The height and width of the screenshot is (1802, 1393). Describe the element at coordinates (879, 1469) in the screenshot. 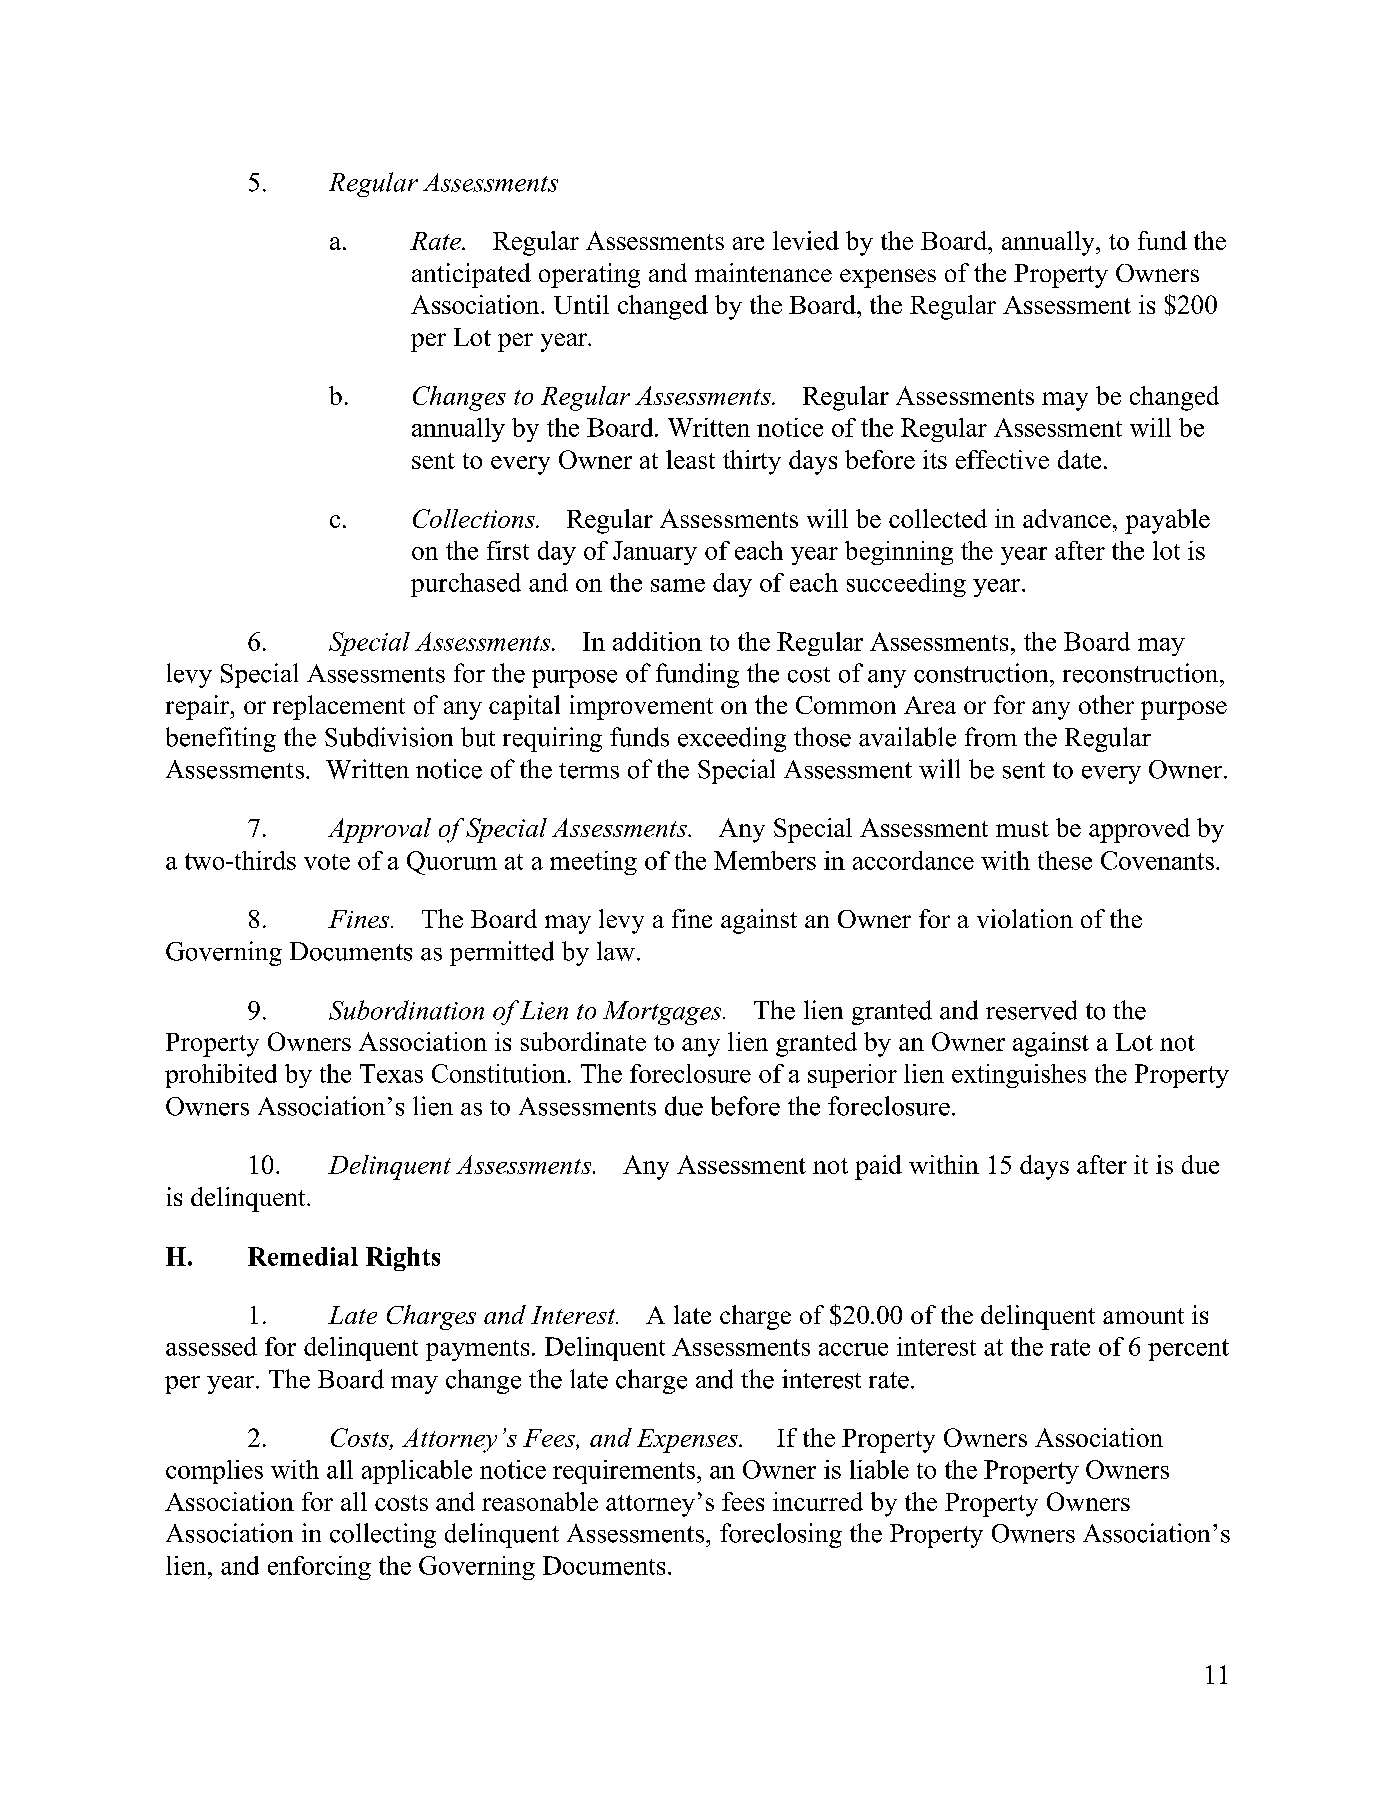

I see `liable` at that location.
